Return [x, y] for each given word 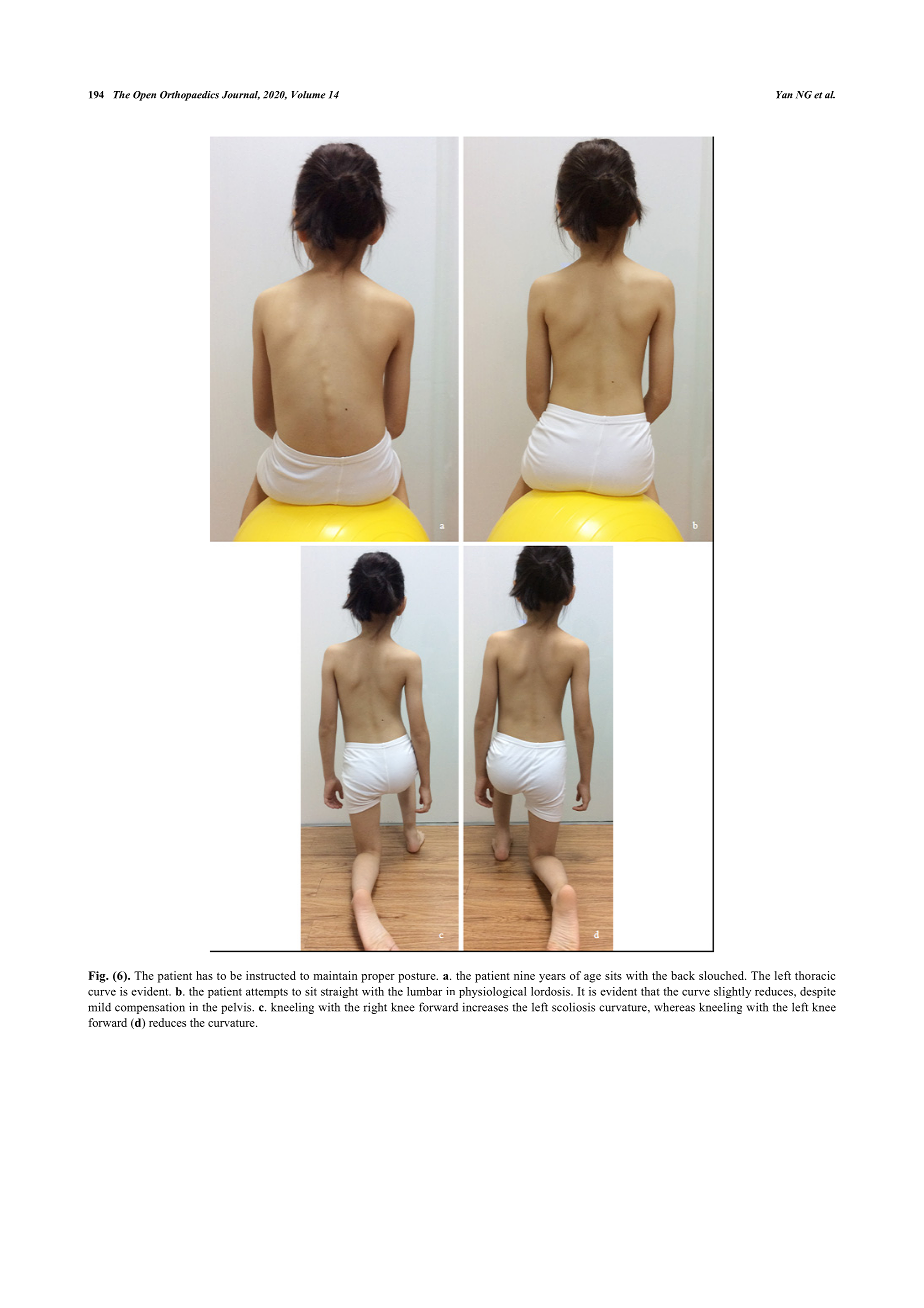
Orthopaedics [189, 96]
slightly [732, 992]
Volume [308, 95]
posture [418, 977]
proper [378, 978]
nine [524, 975]
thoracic [815, 975]
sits [613, 975]
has [204, 975]
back [683, 975]
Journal [241, 95]
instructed [271, 975]
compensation [150, 1008]
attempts [267, 993]
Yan [784, 95]
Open [144, 96]
